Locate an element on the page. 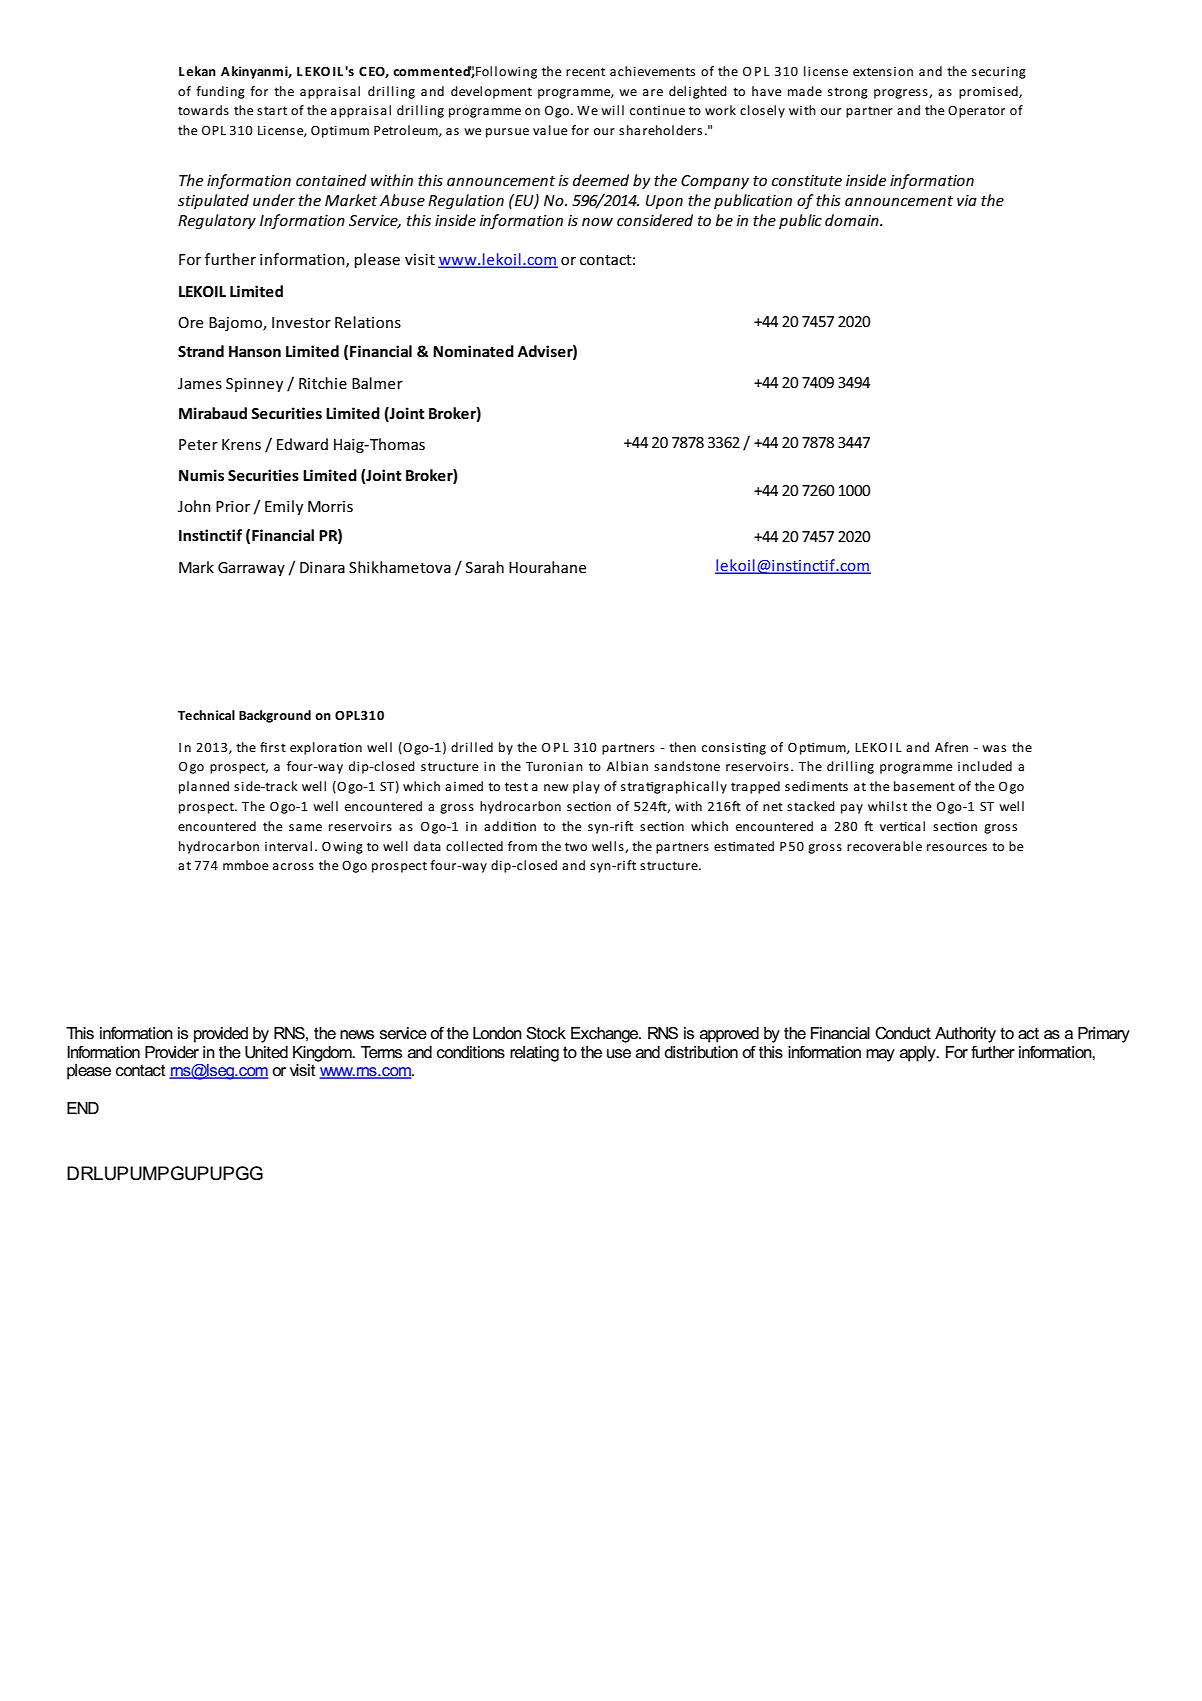  relating is located at coordinates (534, 1054).
